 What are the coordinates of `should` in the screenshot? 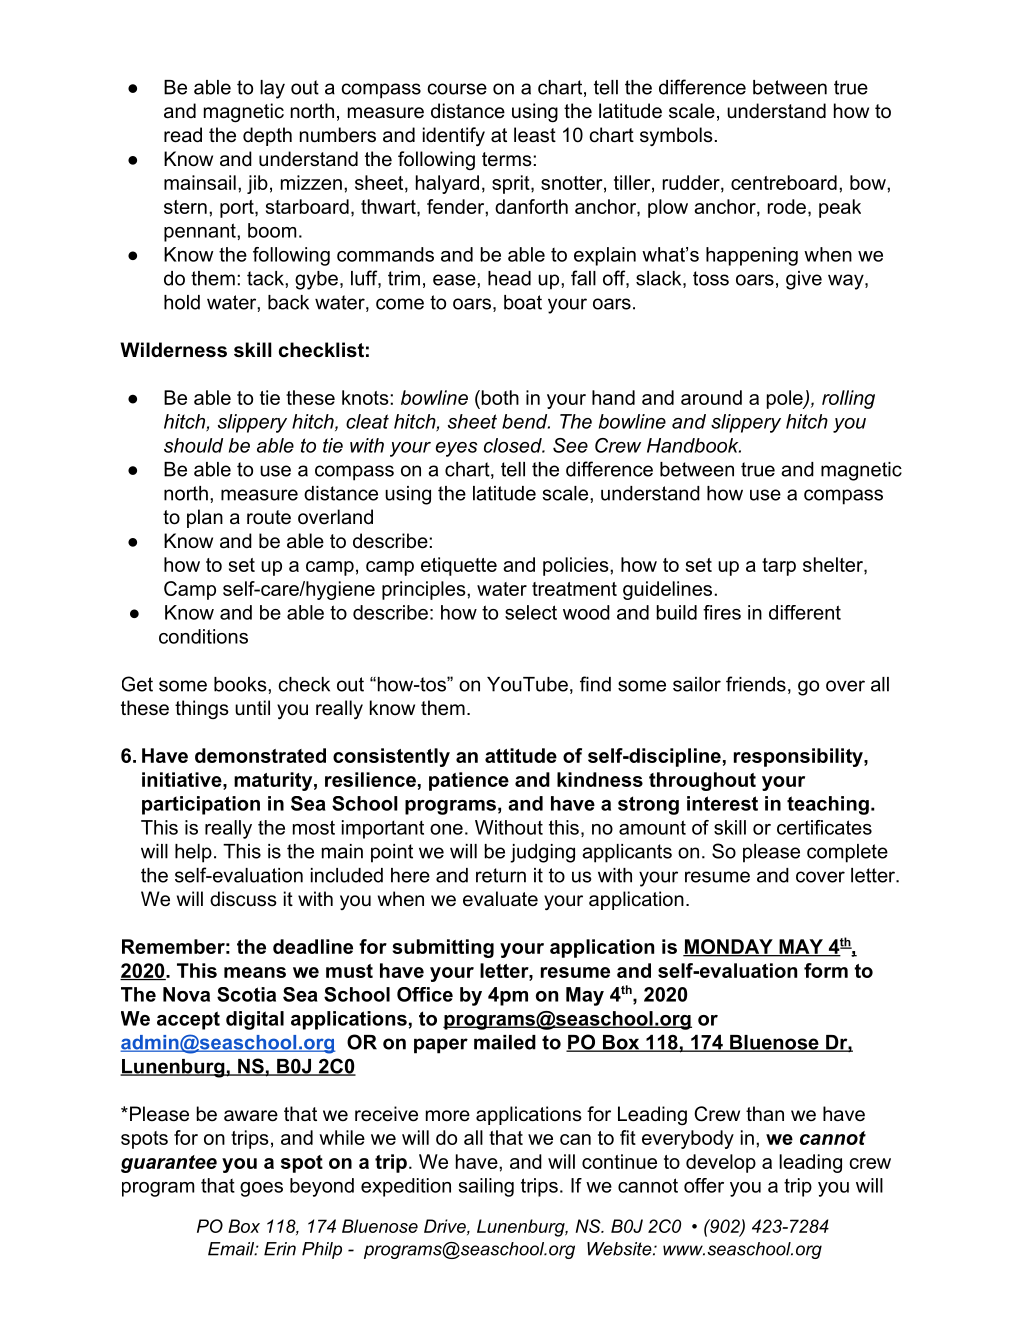 It's located at (193, 445).
